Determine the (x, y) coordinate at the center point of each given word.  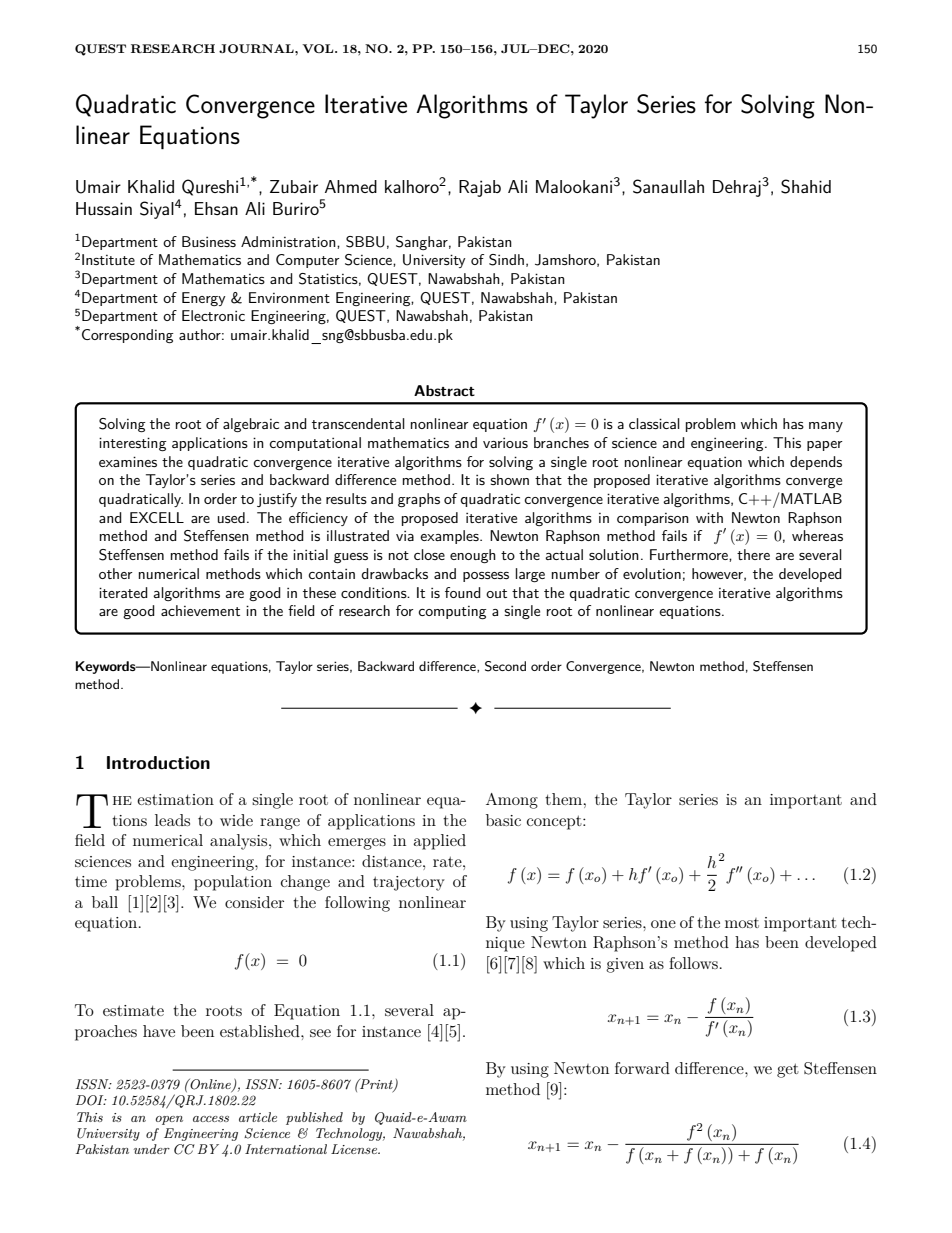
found (463, 592)
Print (376, 1085)
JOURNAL (257, 48)
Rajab (480, 188)
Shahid (806, 186)
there (753, 554)
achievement (200, 610)
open (169, 1120)
